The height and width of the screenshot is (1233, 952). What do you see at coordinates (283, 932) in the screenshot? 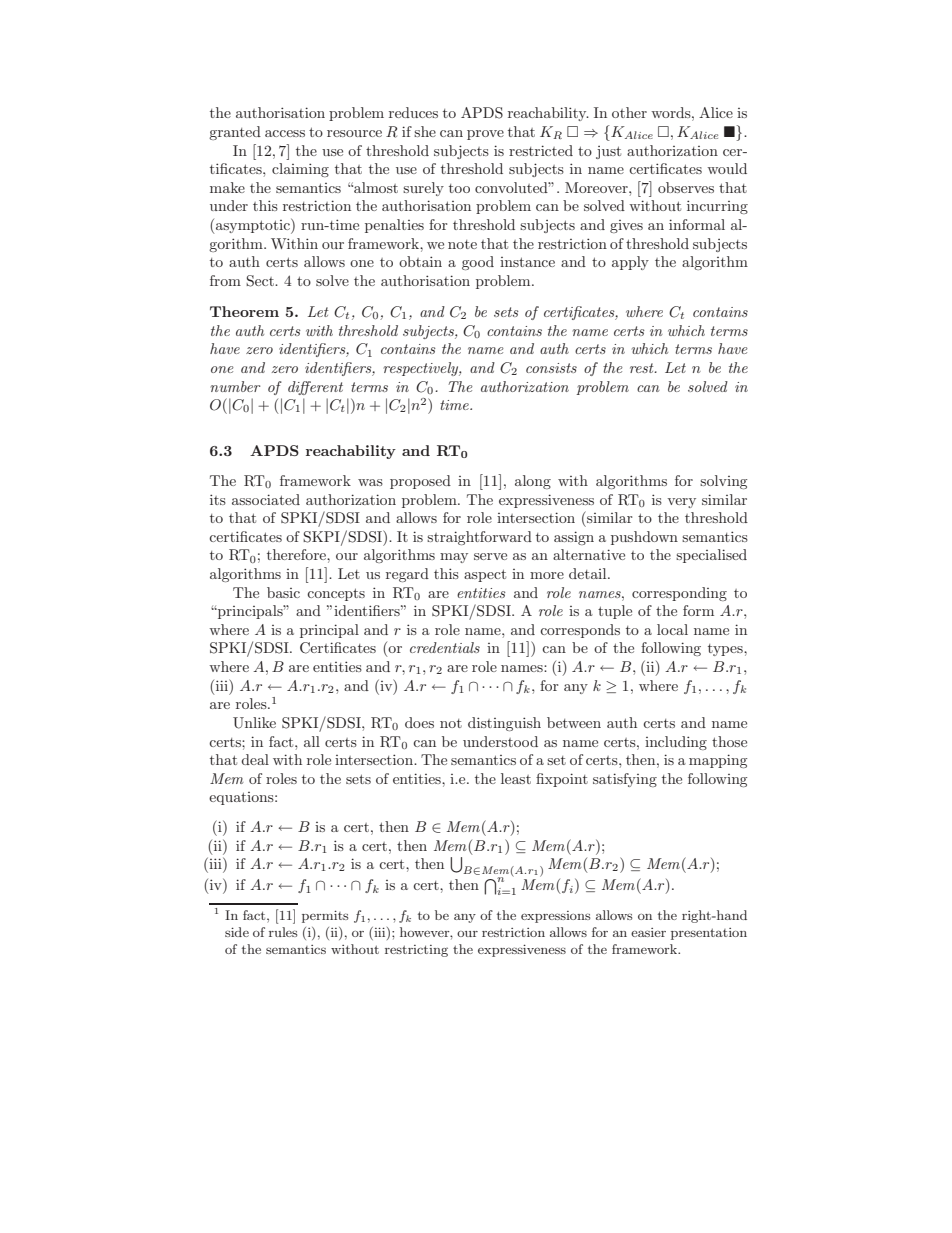
I see `rules` at bounding box center [283, 932].
